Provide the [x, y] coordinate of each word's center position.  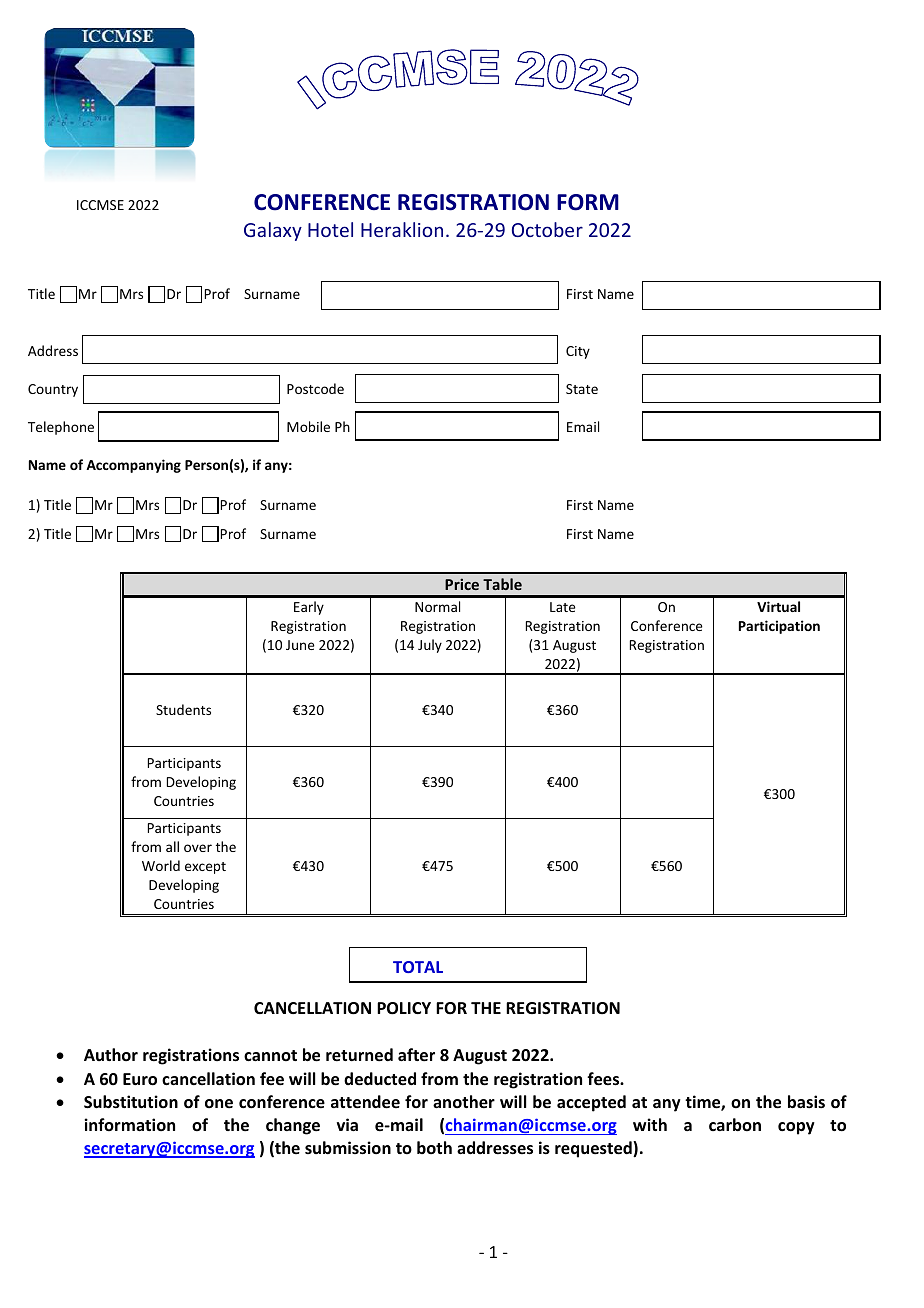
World [161, 865]
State [582, 389]
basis [806, 1102]
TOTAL [418, 967]
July [430, 646]
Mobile [308, 426]
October [547, 229]
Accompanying [133, 466]
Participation [779, 627]
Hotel [330, 229]
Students [183, 709]
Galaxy [273, 231]
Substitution [131, 1102]
